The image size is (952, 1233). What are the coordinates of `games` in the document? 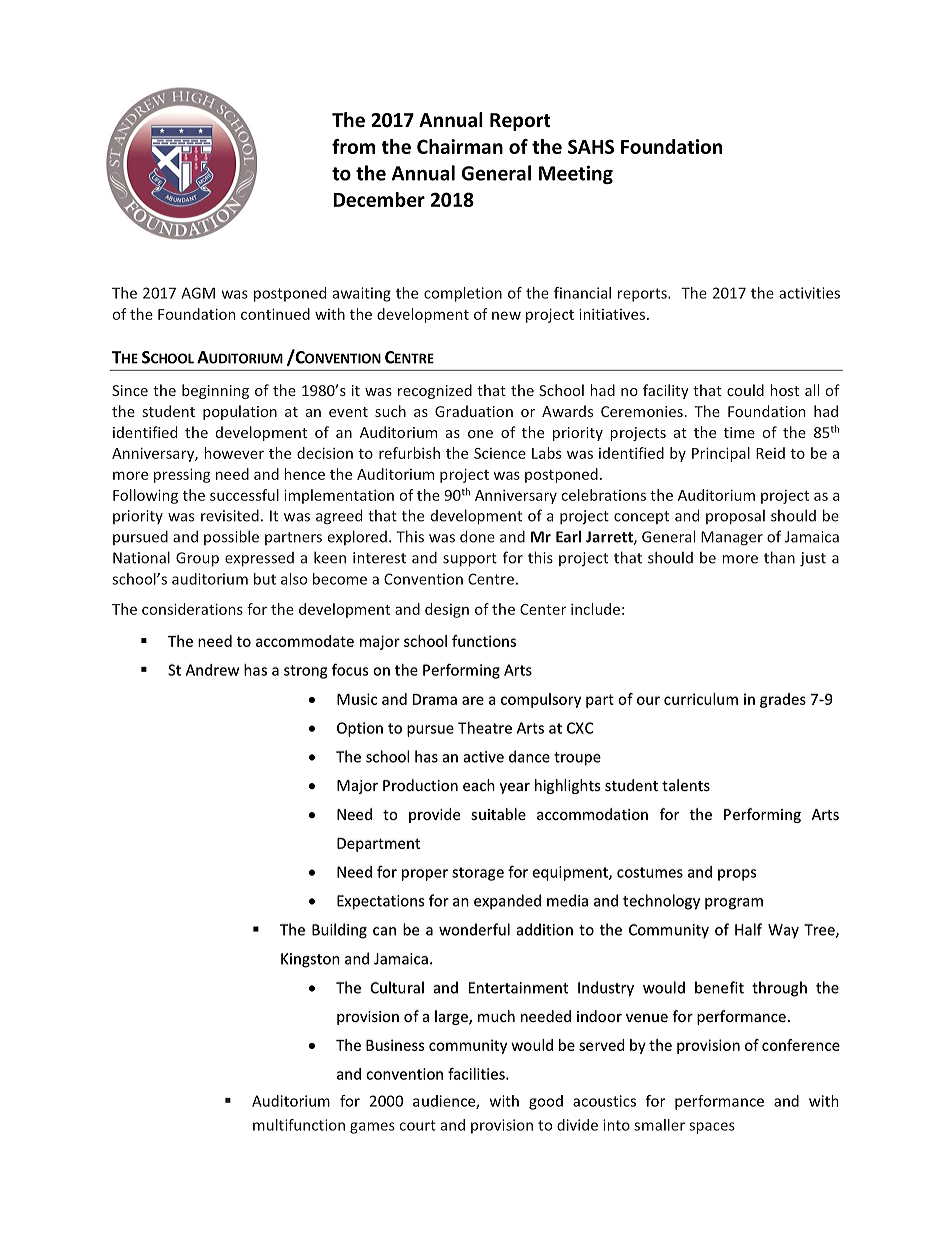 It's located at (372, 1128).
